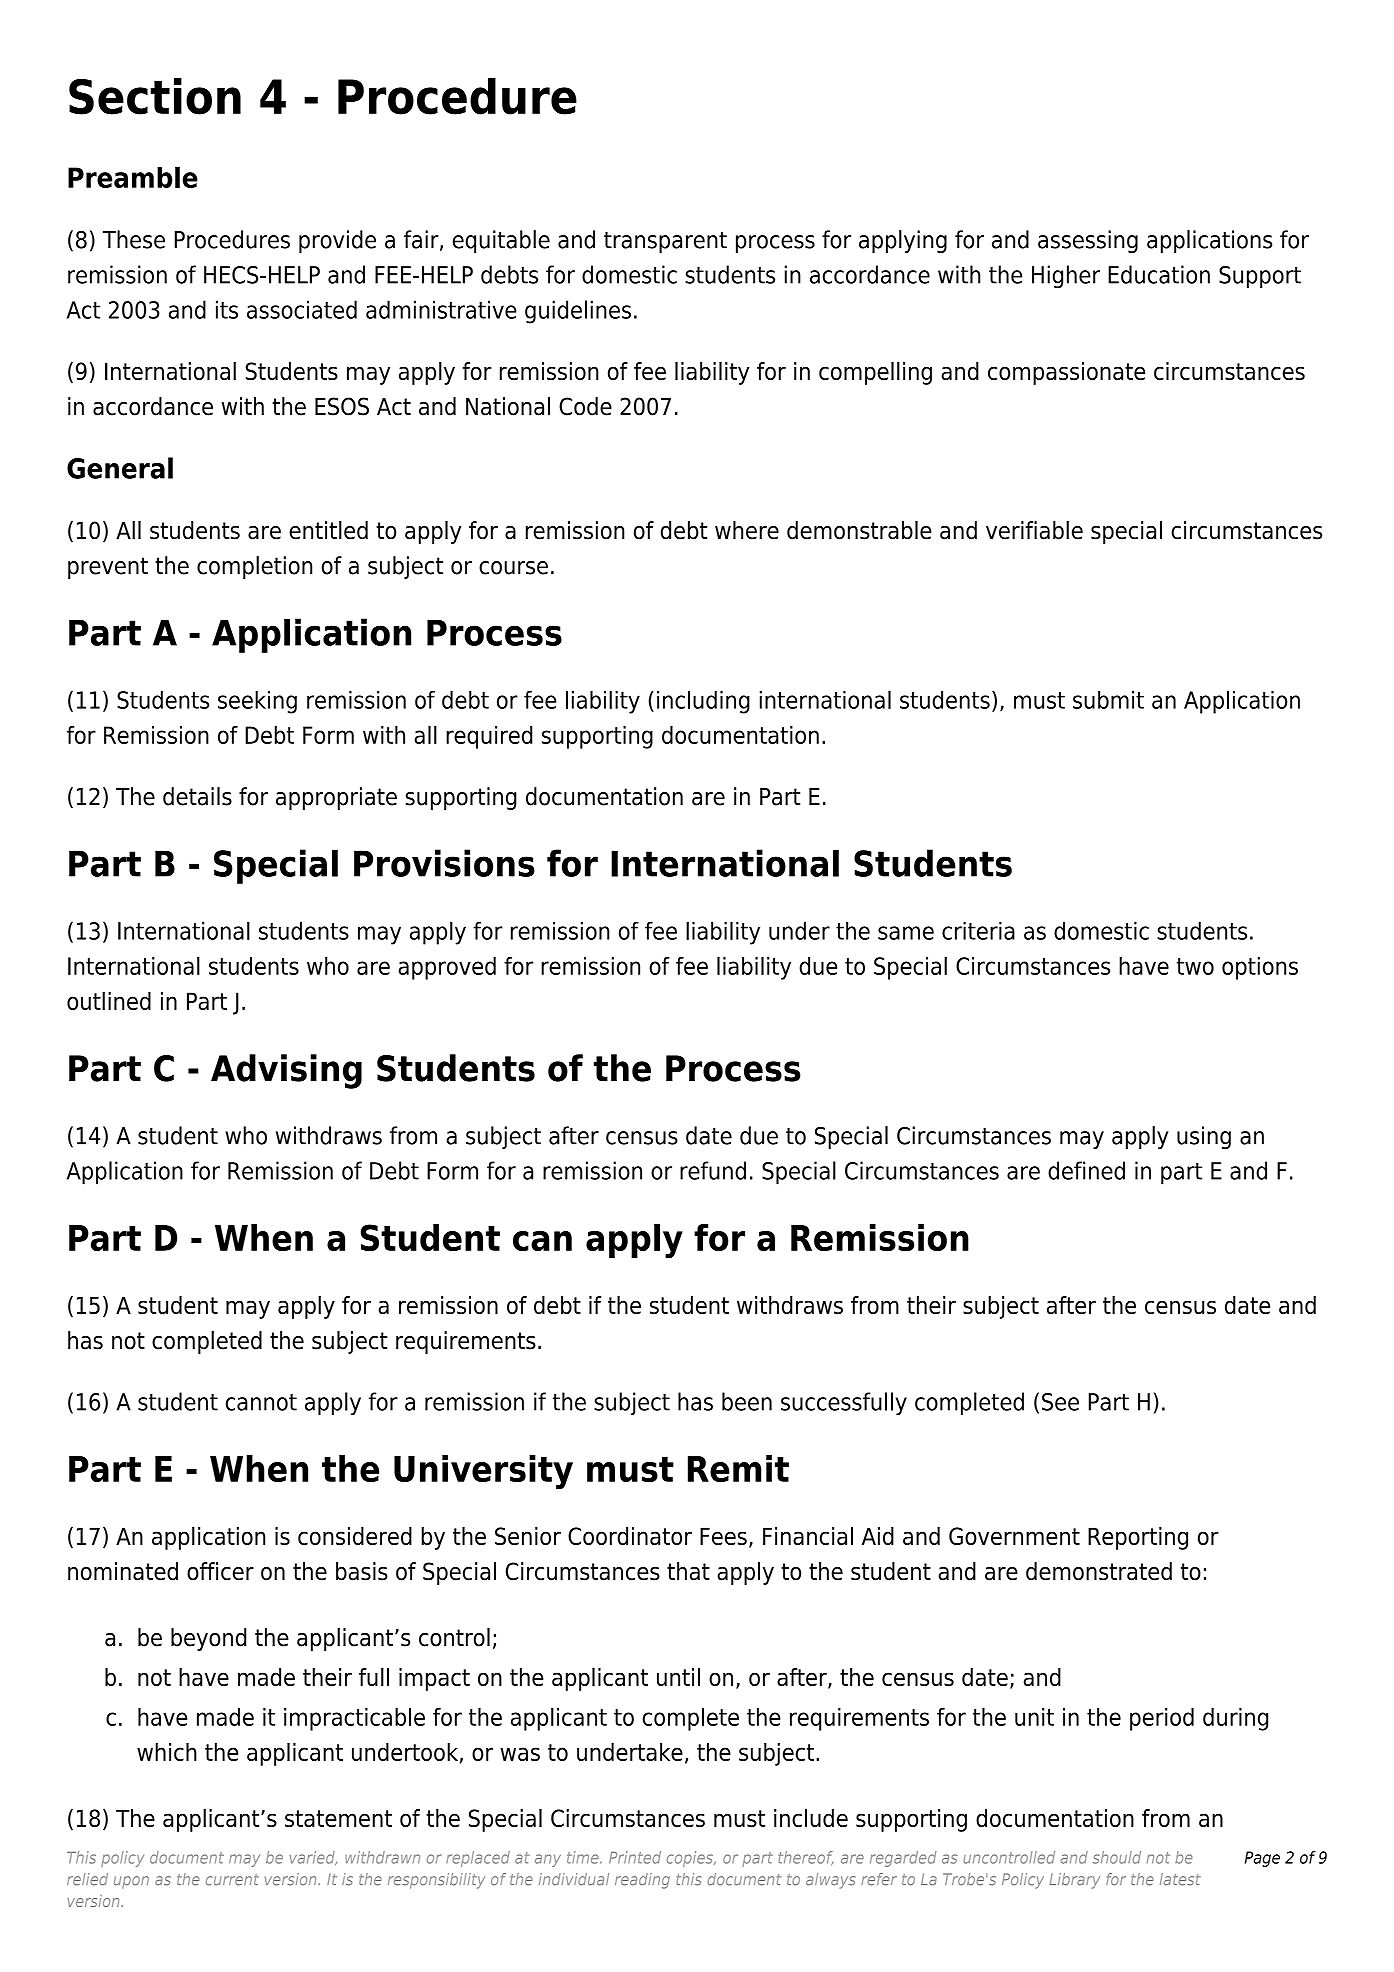  Describe the element at coordinates (665, 242) in the screenshot. I see `transparent` at that location.
